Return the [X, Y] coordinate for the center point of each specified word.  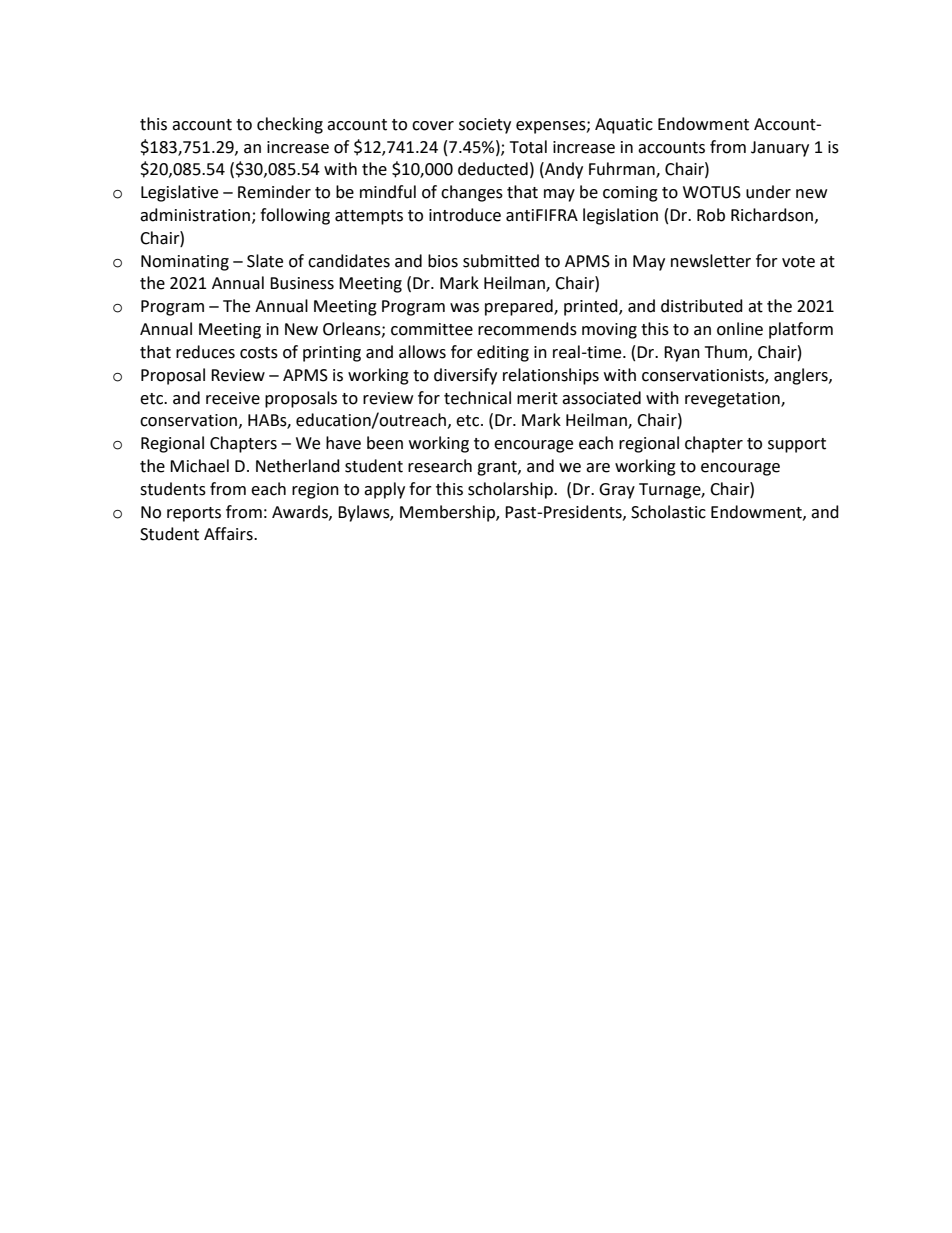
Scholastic [668, 512]
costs [259, 353]
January [780, 149]
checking [290, 125]
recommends [527, 329]
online [740, 329]
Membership [448, 513]
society [485, 126]
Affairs [229, 534]
